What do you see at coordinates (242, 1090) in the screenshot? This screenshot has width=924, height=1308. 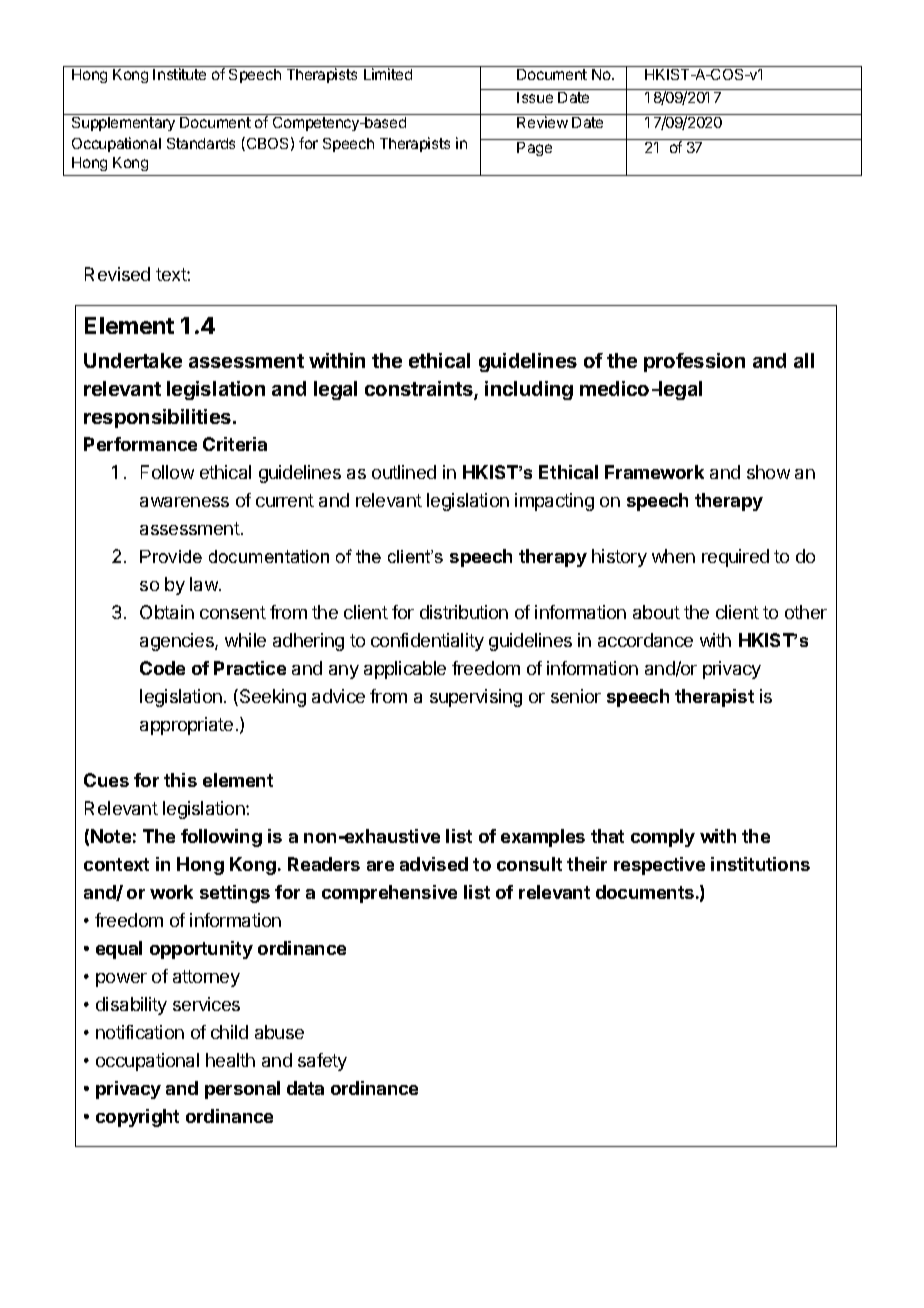 I see `personal` at bounding box center [242, 1090].
